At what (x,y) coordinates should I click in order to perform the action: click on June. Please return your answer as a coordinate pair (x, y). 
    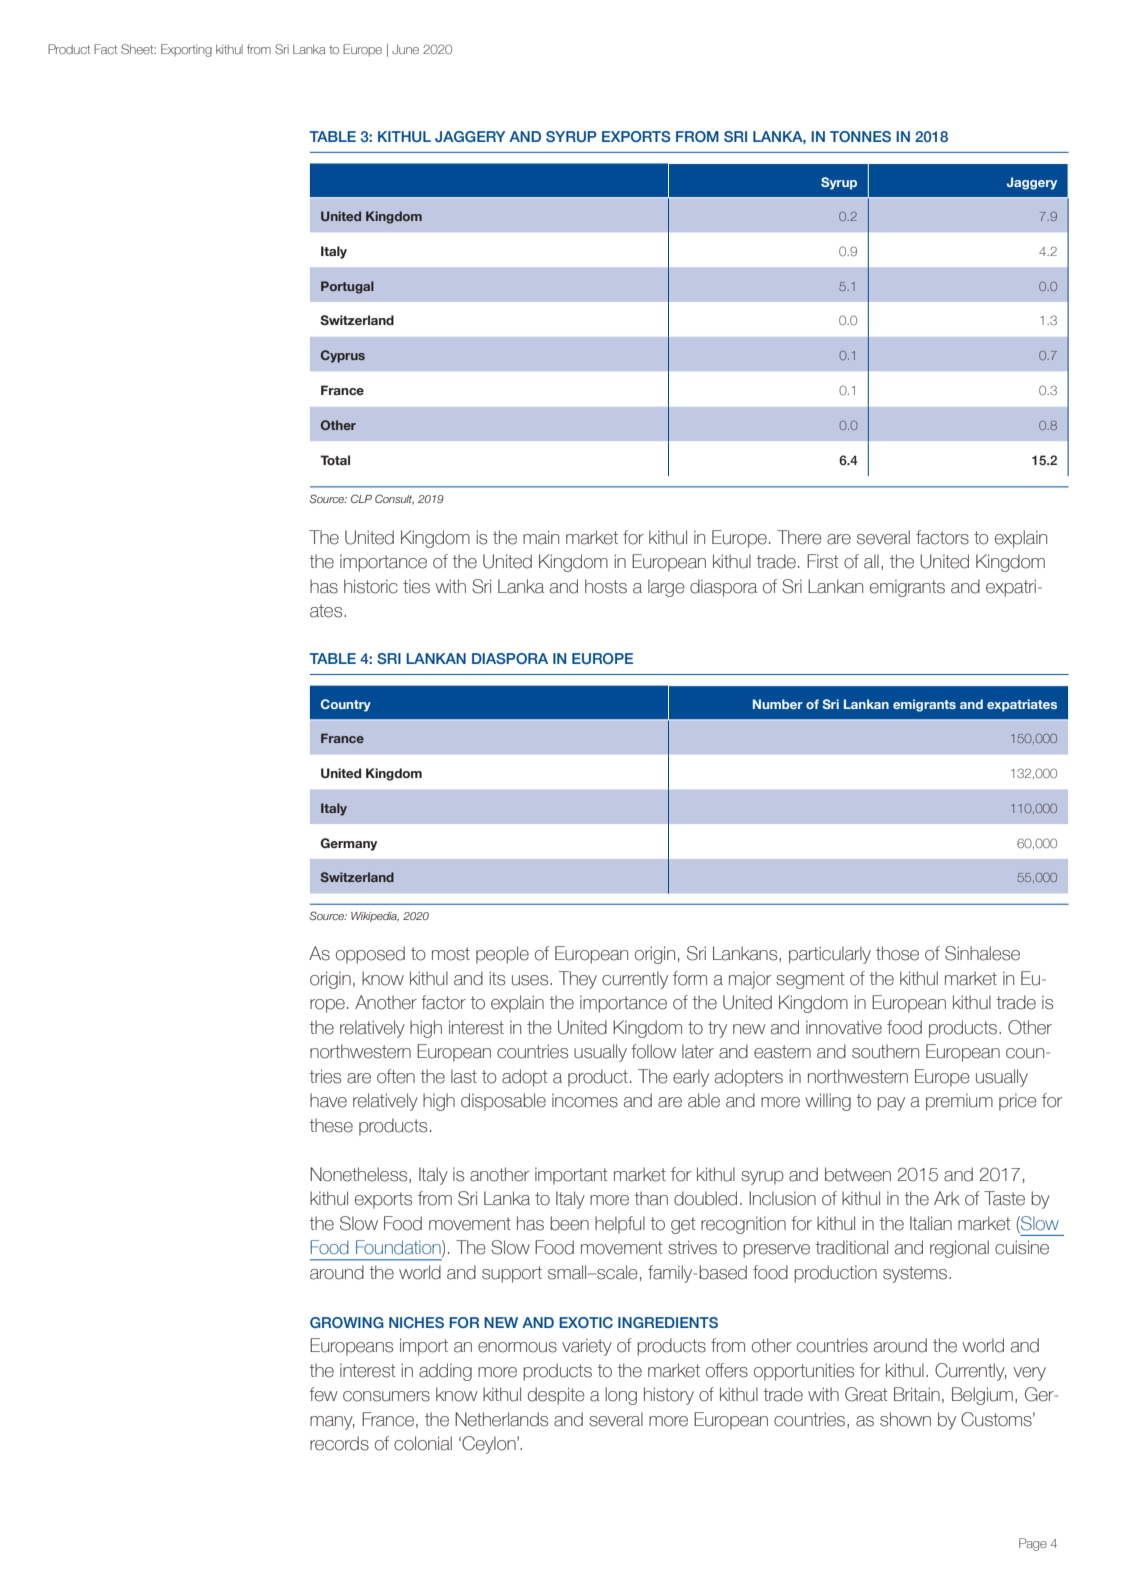
    Looking at the image, I should click on (405, 49).
